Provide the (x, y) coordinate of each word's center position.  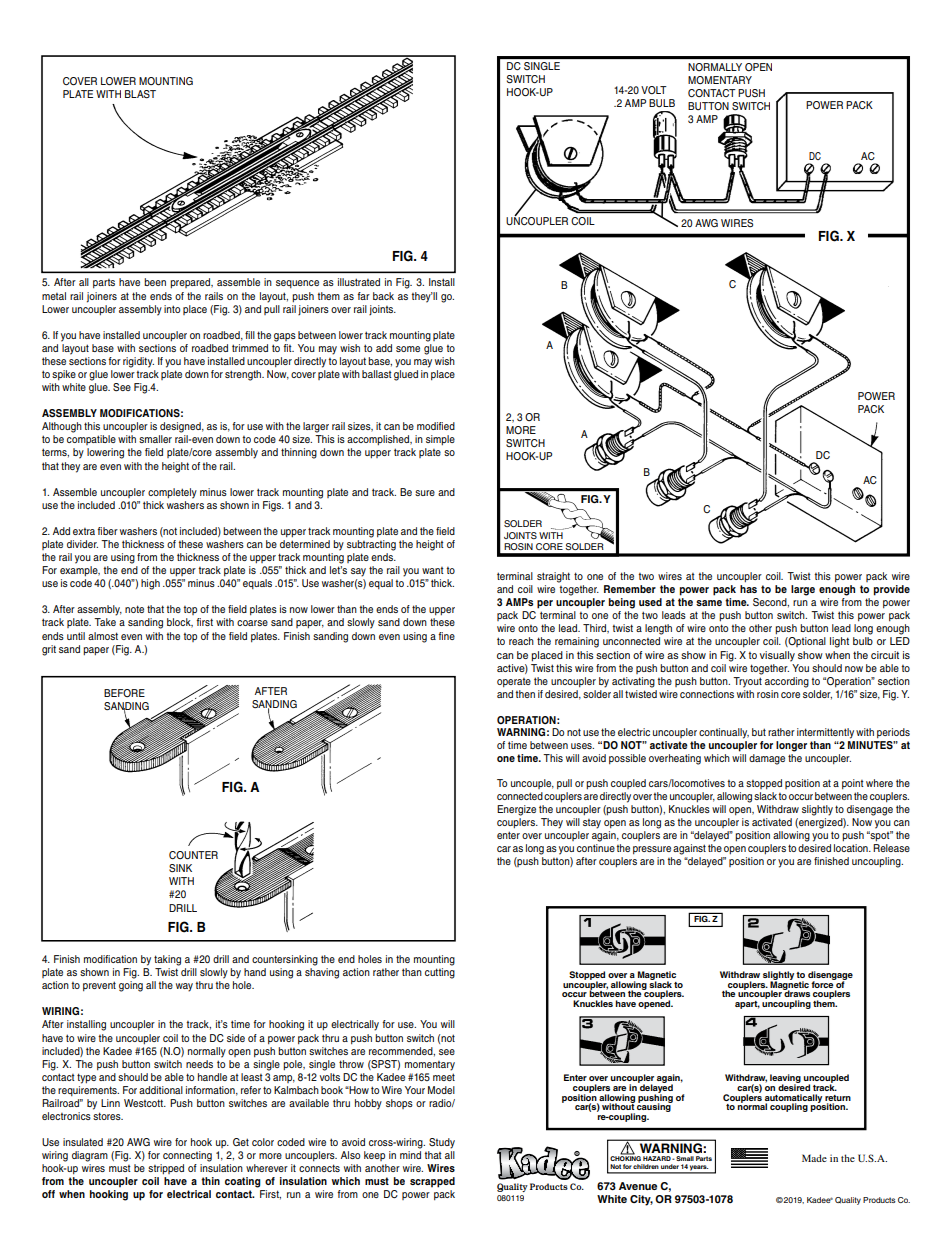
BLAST (140, 94)
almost (103, 636)
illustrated (359, 282)
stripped (166, 1169)
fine (446, 636)
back (383, 296)
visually (777, 656)
